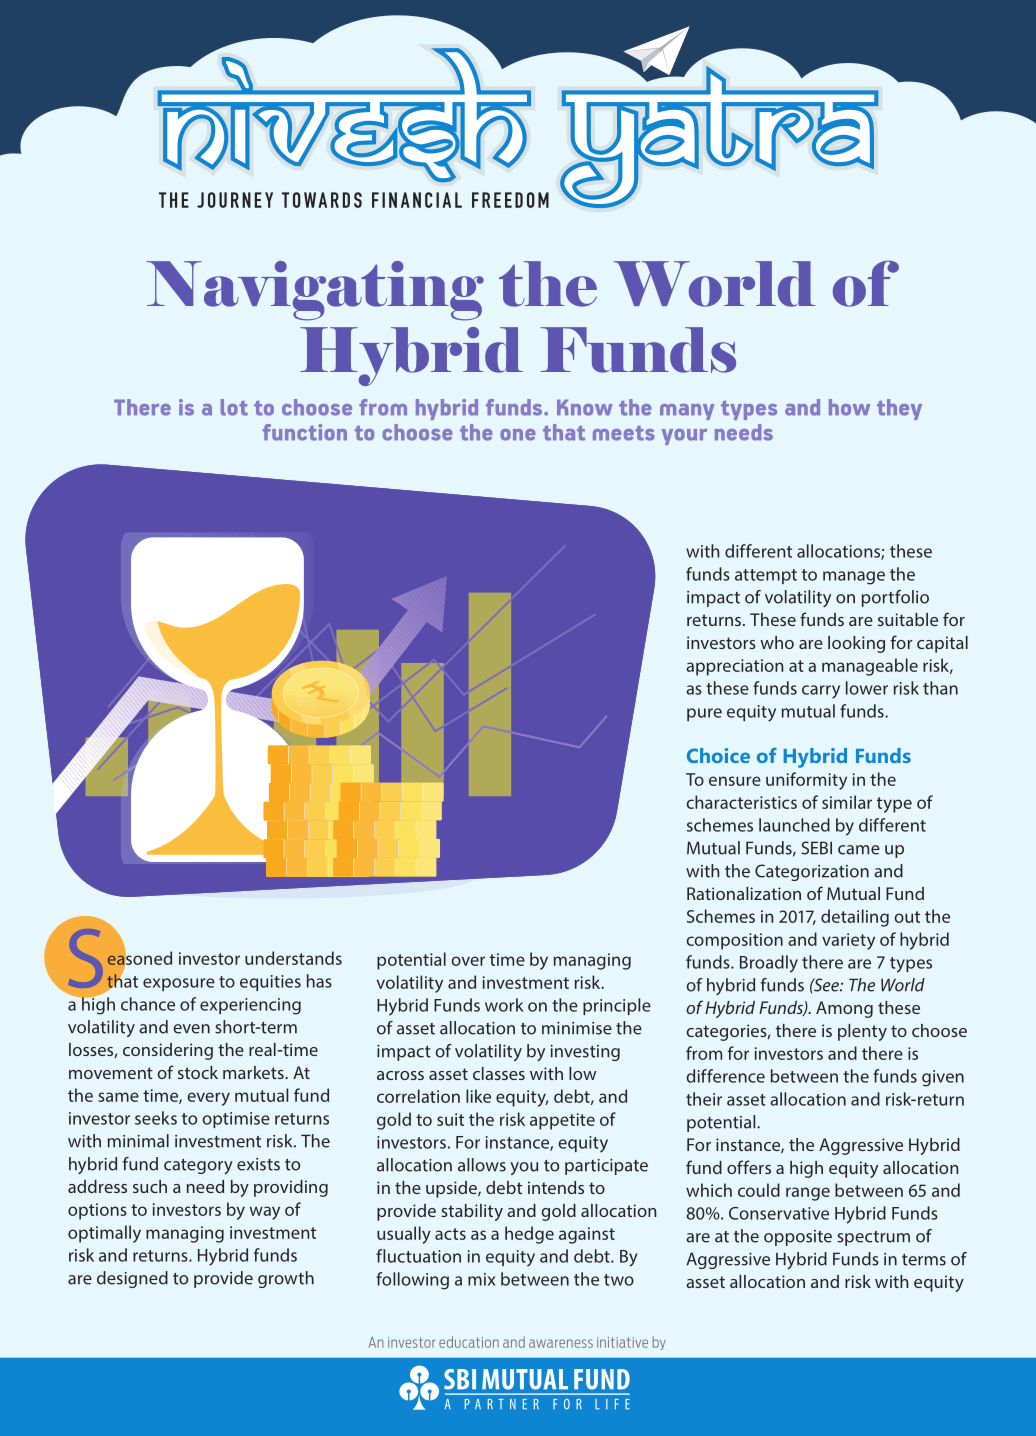  What do you see at coordinates (132, 1279) in the screenshot?
I see `designed` at bounding box center [132, 1279].
